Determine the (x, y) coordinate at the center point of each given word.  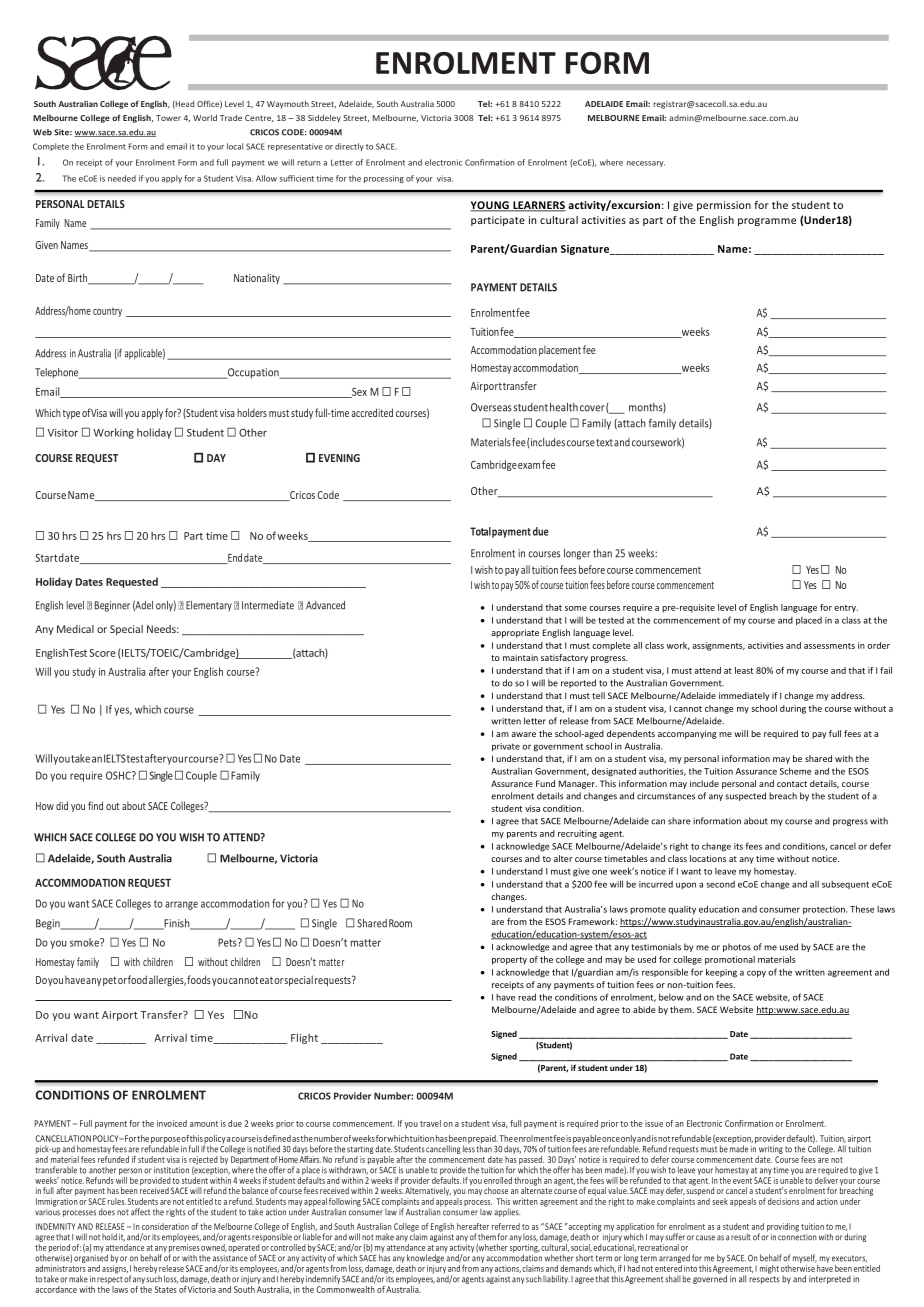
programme (767, 222)
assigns (115, 1269)
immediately (744, 696)
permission (724, 206)
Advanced (325, 605)
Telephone (58, 373)
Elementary (209, 606)
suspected (745, 796)
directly (349, 147)
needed (122, 178)
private (506, 747)
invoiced (172, 1123)
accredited (372, 412)
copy (756, 974)
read (527, 997)
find (95, 805)
